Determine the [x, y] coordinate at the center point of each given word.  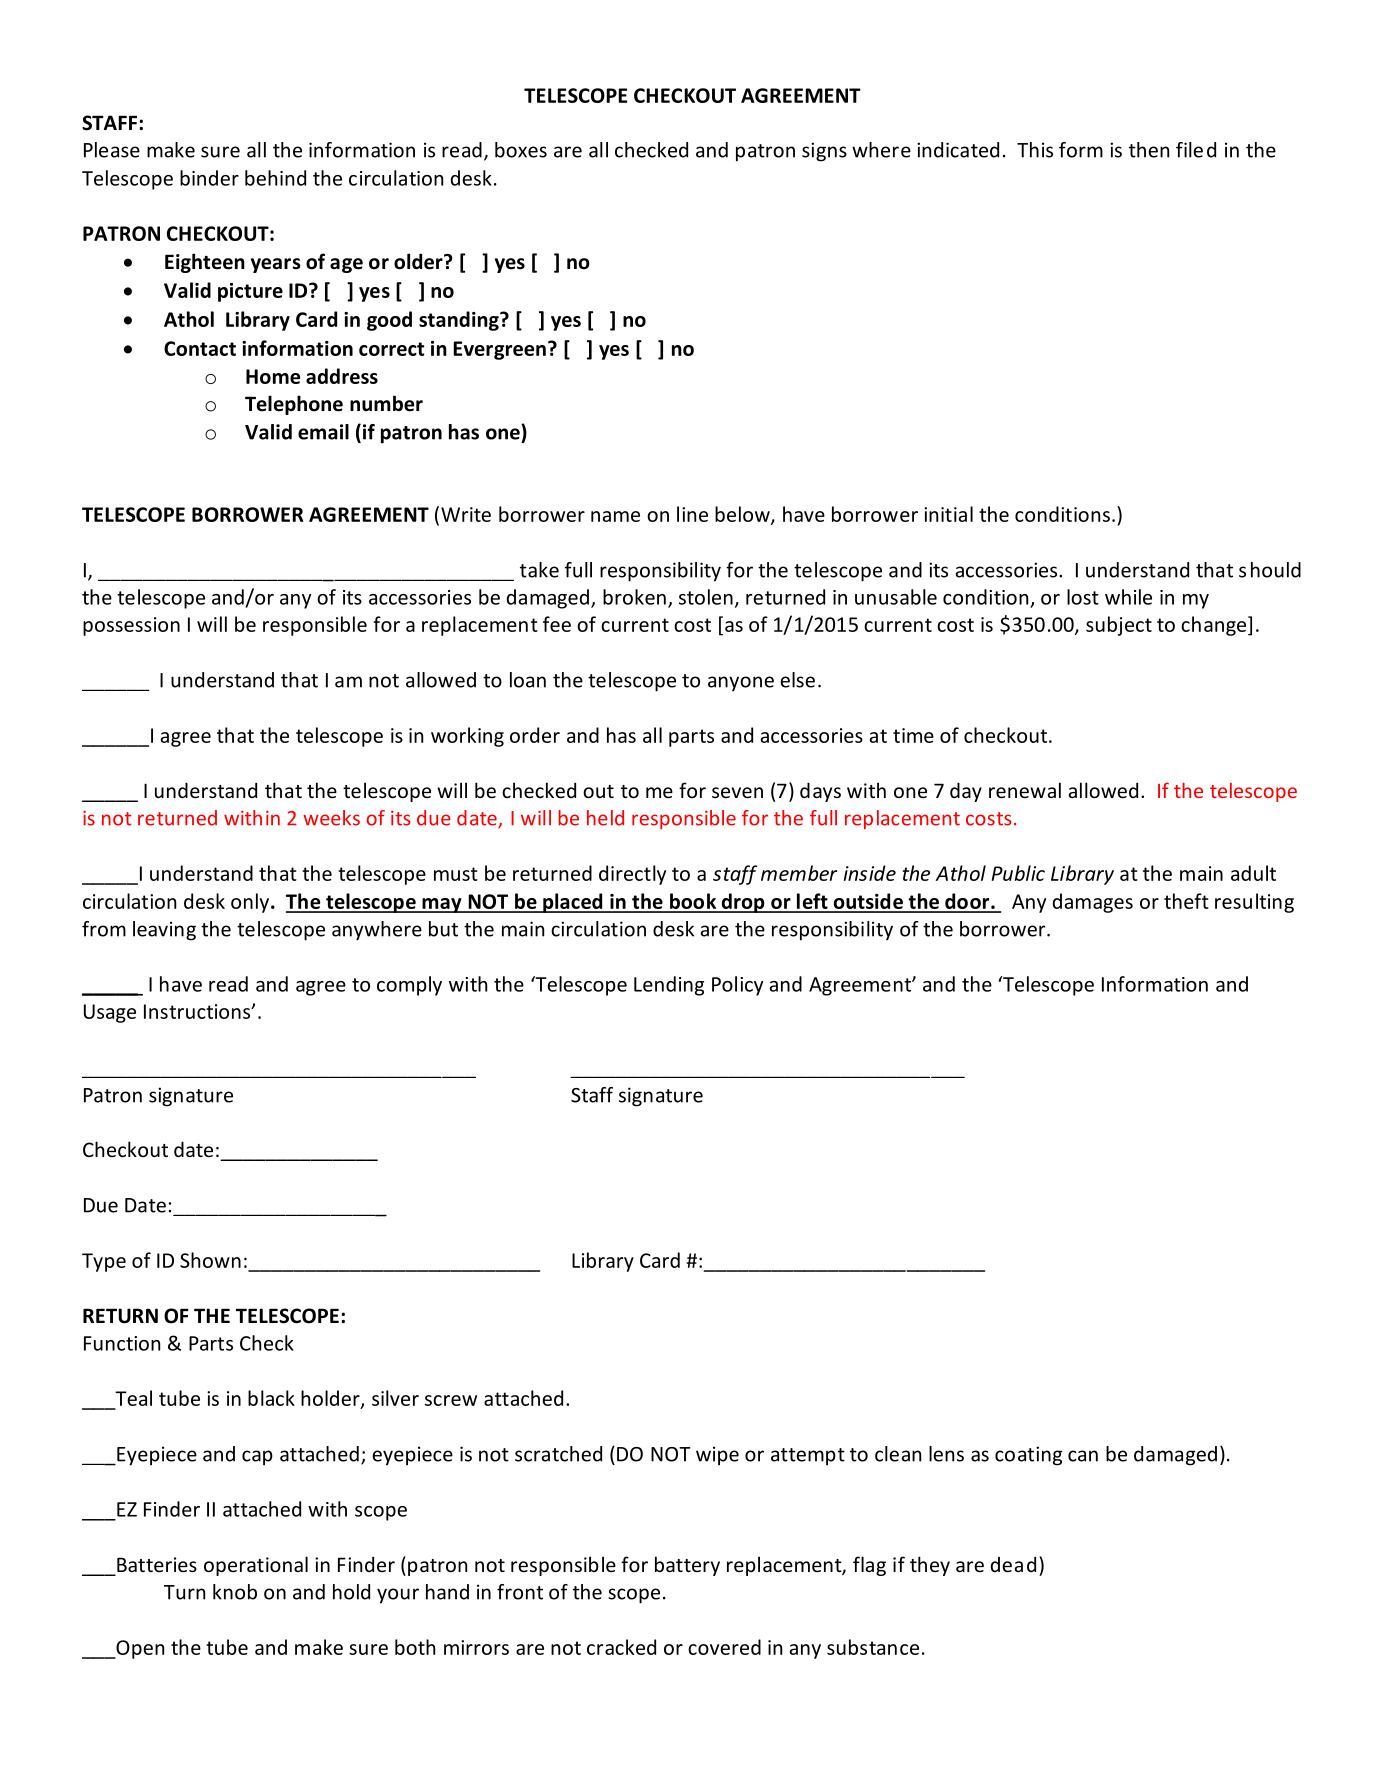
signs [824, 152]
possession [131, 626]
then [1149, 150]
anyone [741, 683]
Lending [669, 986]
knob [235, 1592]
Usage [110, 1013]
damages [1093, 903]
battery [687, 1566]
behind [275, 178]
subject [1119, 626]
